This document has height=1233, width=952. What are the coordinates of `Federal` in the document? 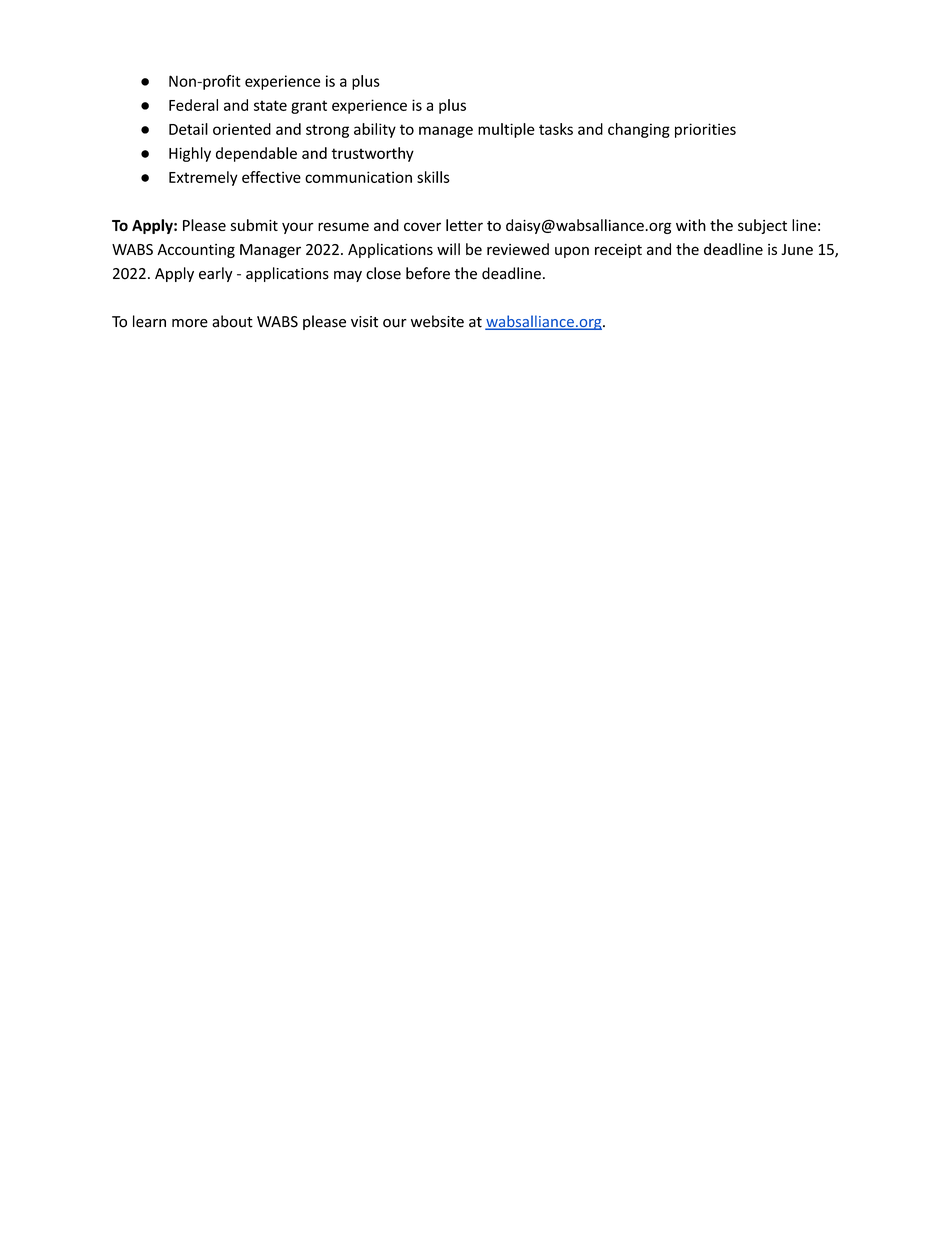 It's located at (193, 105).
